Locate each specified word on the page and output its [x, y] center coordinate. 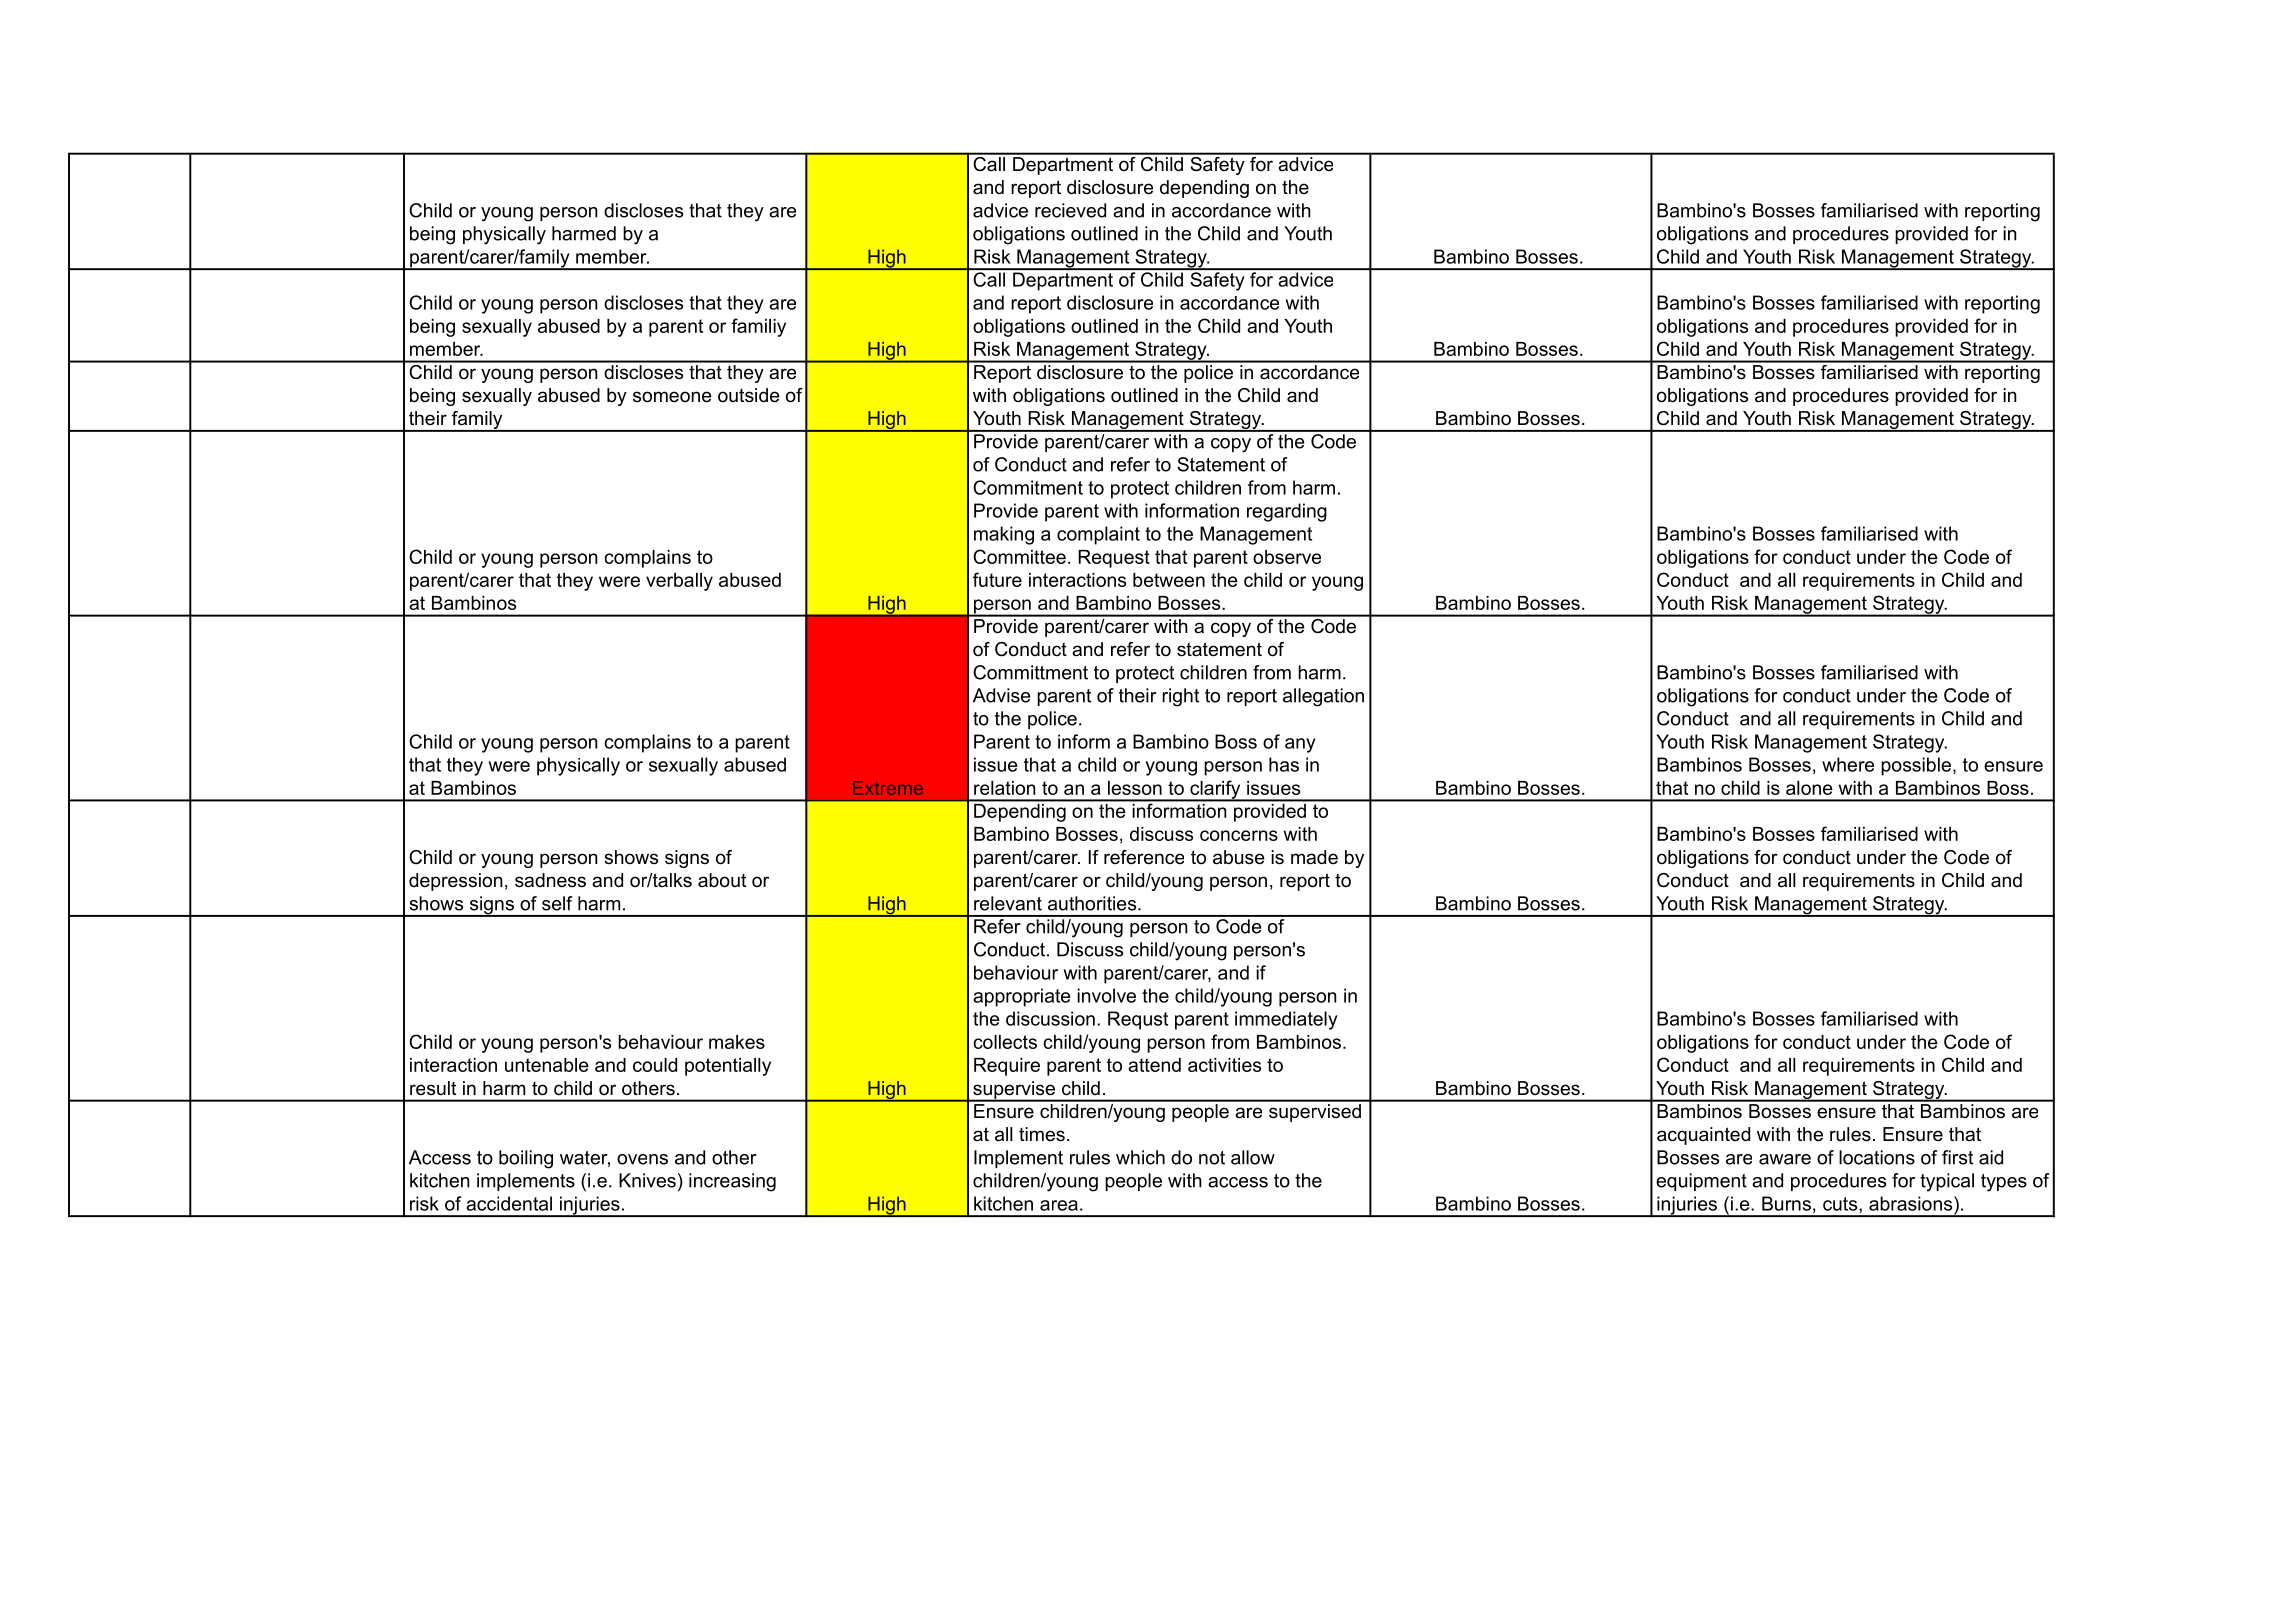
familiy [758, 327]
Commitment [1028, 487]
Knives [647, 1180]
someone [672, 397]
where [1848, 764]
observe [1287, 557]
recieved [1070, 210]
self [557, 903]
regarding [1287, 512]
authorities [1093, 903]
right [1180, 697]
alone [1809, 788]
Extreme [888, 788]
